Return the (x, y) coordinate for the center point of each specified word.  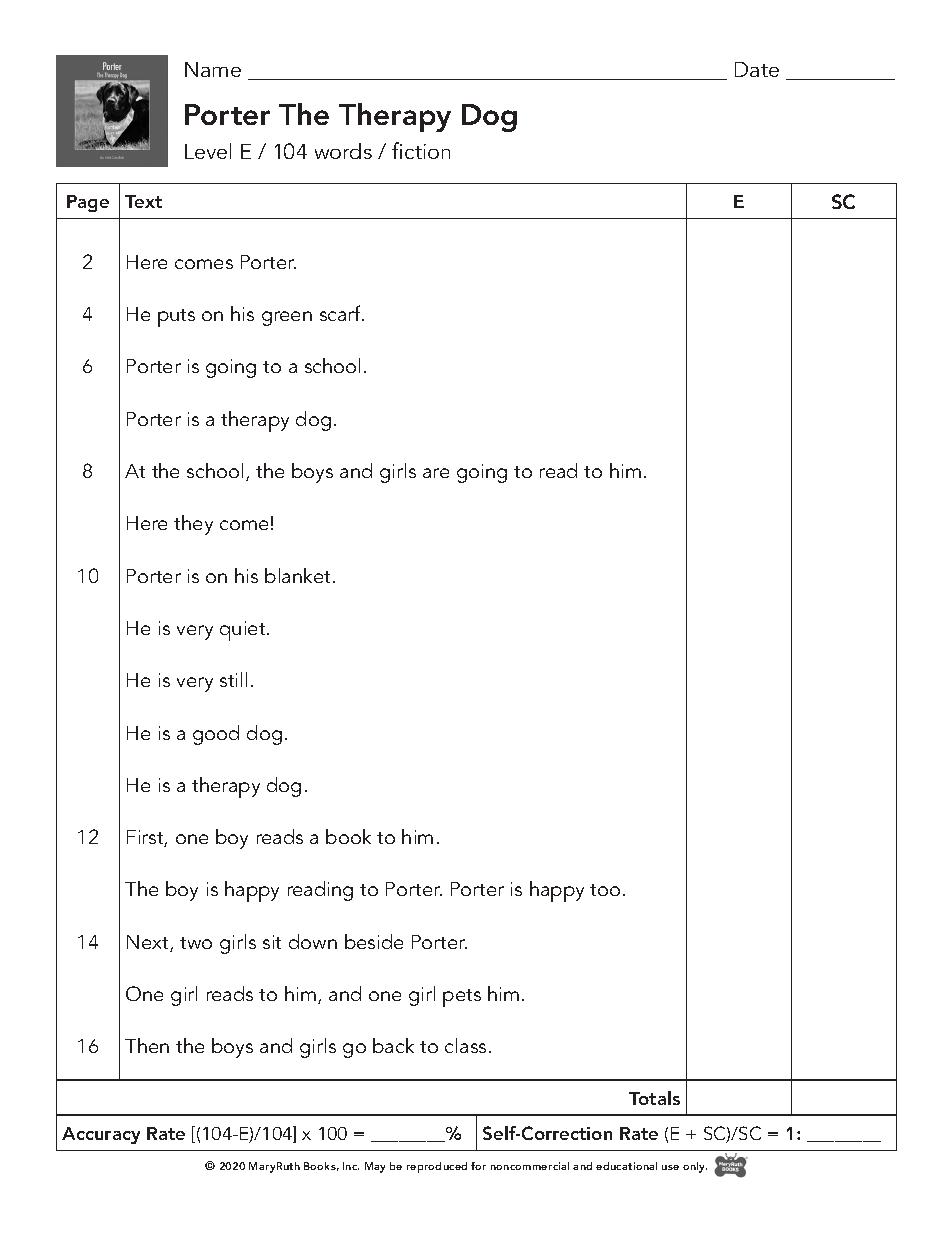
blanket (299, 575)
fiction (421, 150)
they (193, 525)
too (605, 890)
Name (213, 69)
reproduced (437, 1167)
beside (374, 941)
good (216, 735)
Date (757, 69)
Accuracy (101, 1135)
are (436, 473)
